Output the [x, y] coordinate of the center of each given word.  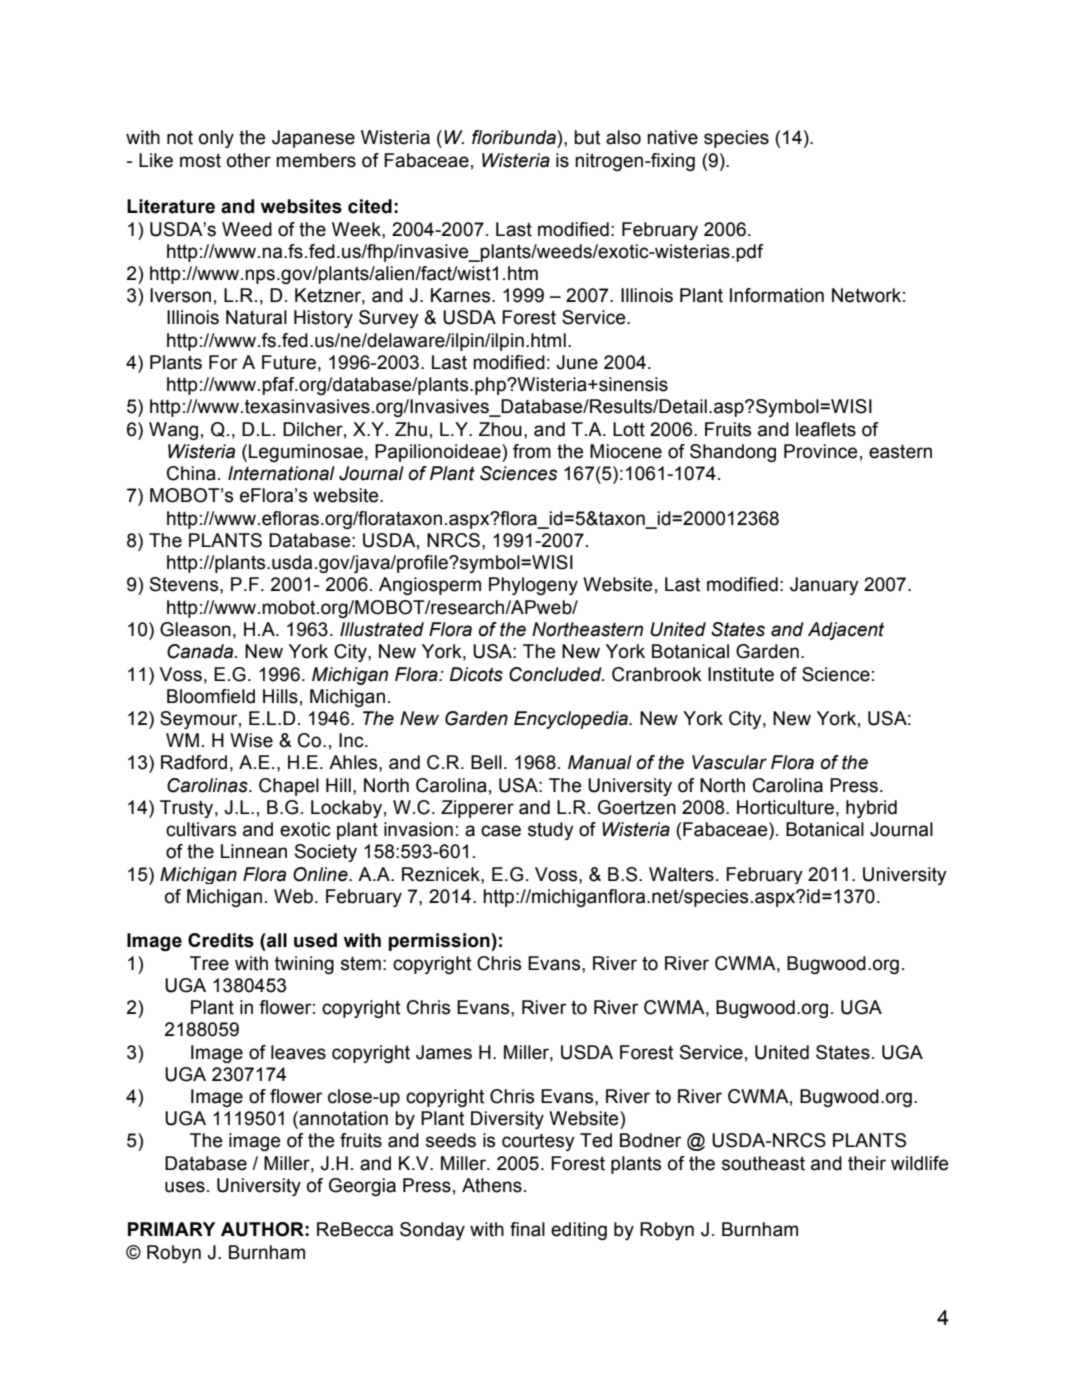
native [672, 137]
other [249, 160]
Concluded [556, 674]
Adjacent [846, 631]
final [527, 1229]
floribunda [515, 137]
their [867, 1163]
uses [185, 1187]
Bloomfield [211, 696]
